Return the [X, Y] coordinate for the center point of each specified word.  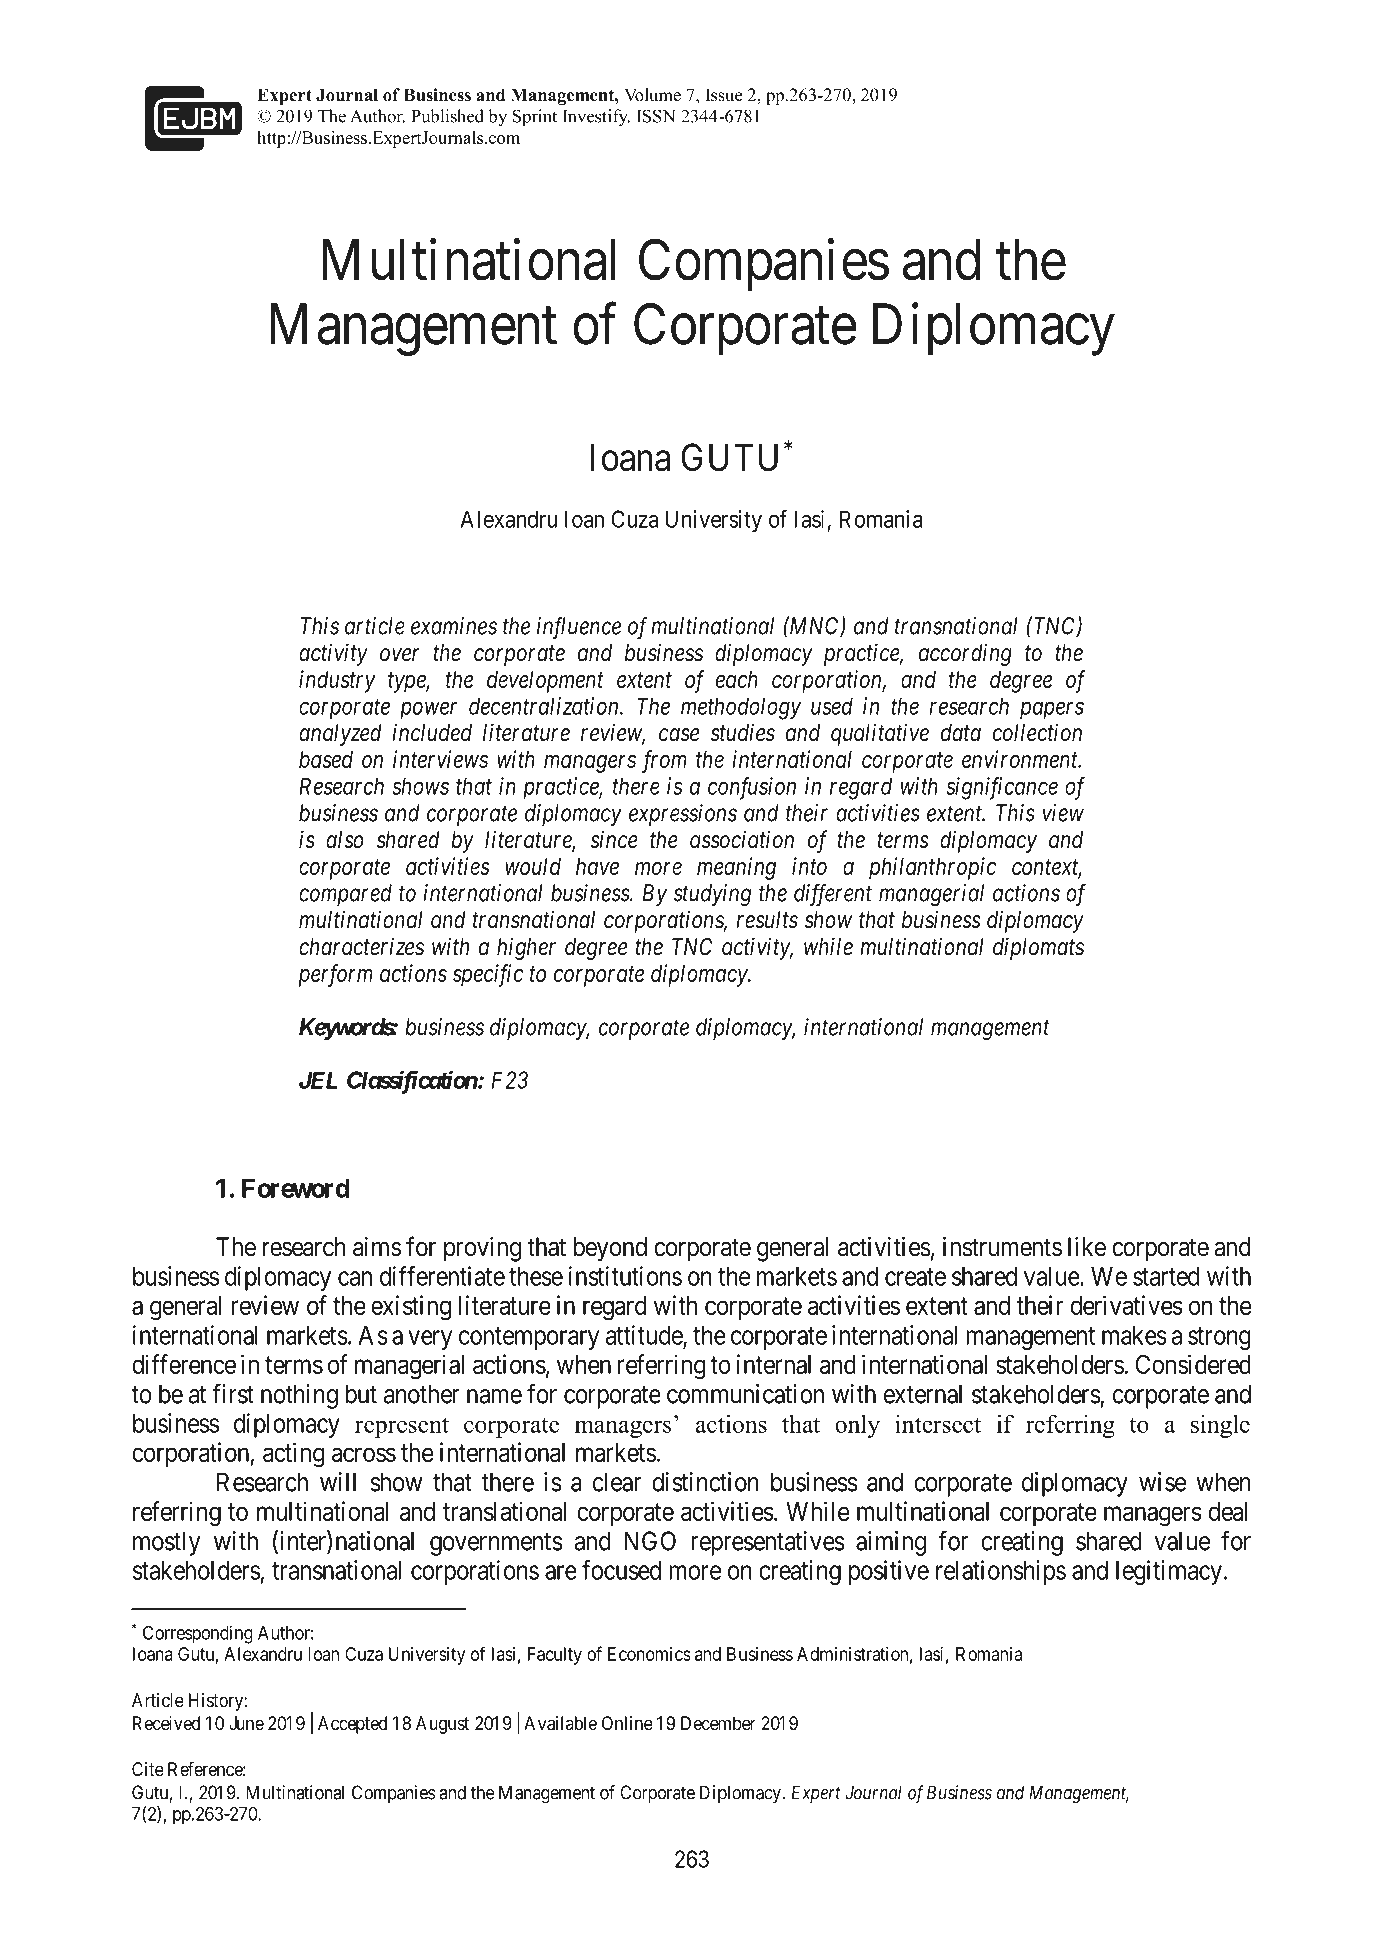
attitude [645, 1336]
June [246, 1723]
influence [579, 628]
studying [713, 895]
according [965, 654]
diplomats [1038, 948]
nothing [299, 1396]
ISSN [656, 116]
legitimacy [1170, 1572]
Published [447, 116]
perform [336, 975]
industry [337, 681]
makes [1134, 1335]
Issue [724, 95]
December [718, 1723]
